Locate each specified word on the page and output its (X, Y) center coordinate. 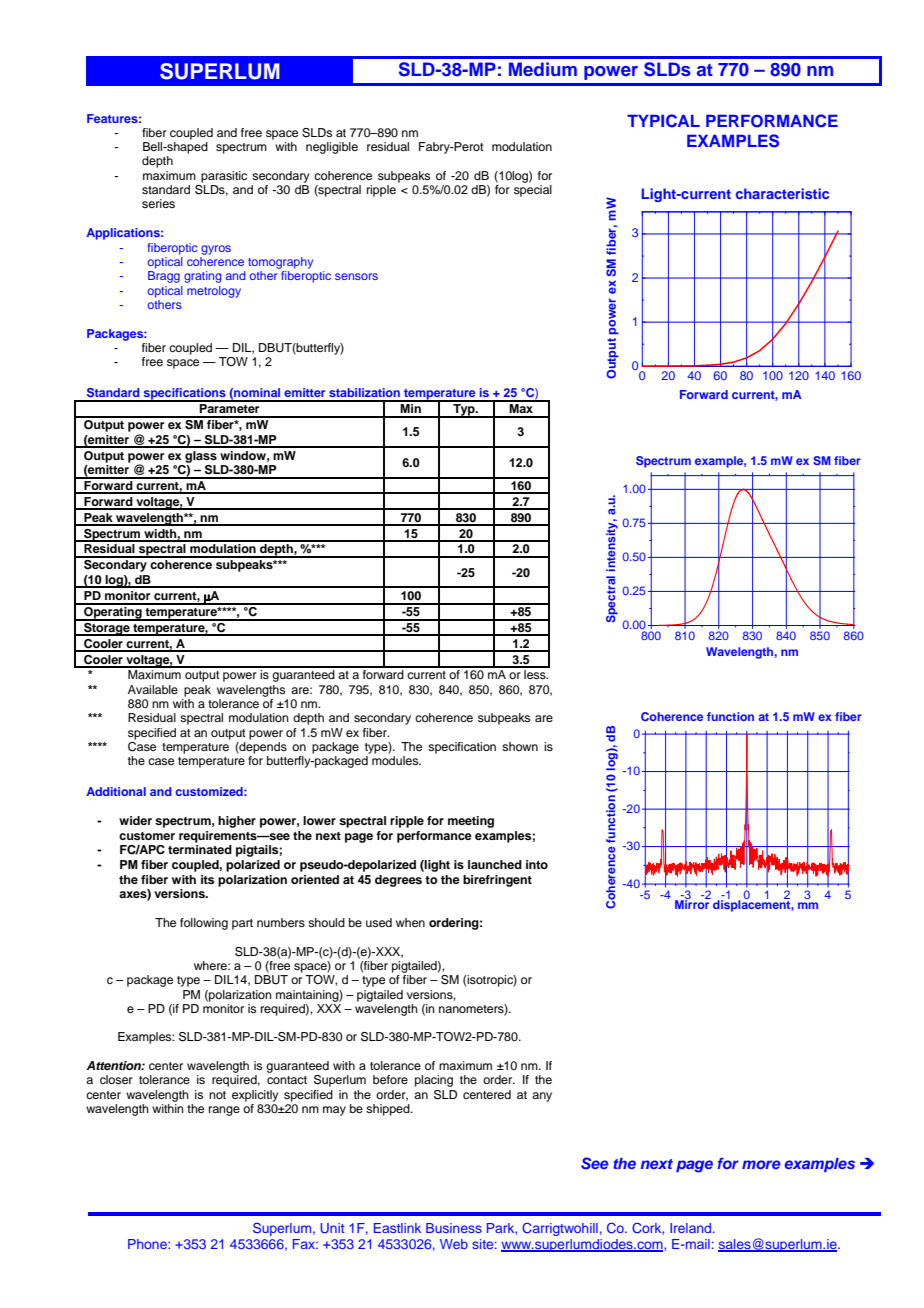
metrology (214, 292)
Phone (148, 1244)
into (537, 864)
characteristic (782, 193)
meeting (471, 822)
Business (454, 1228)
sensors (356, 276)
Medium (543, 69)
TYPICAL (663, 121)
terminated (200, 849)
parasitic (224, 177)
